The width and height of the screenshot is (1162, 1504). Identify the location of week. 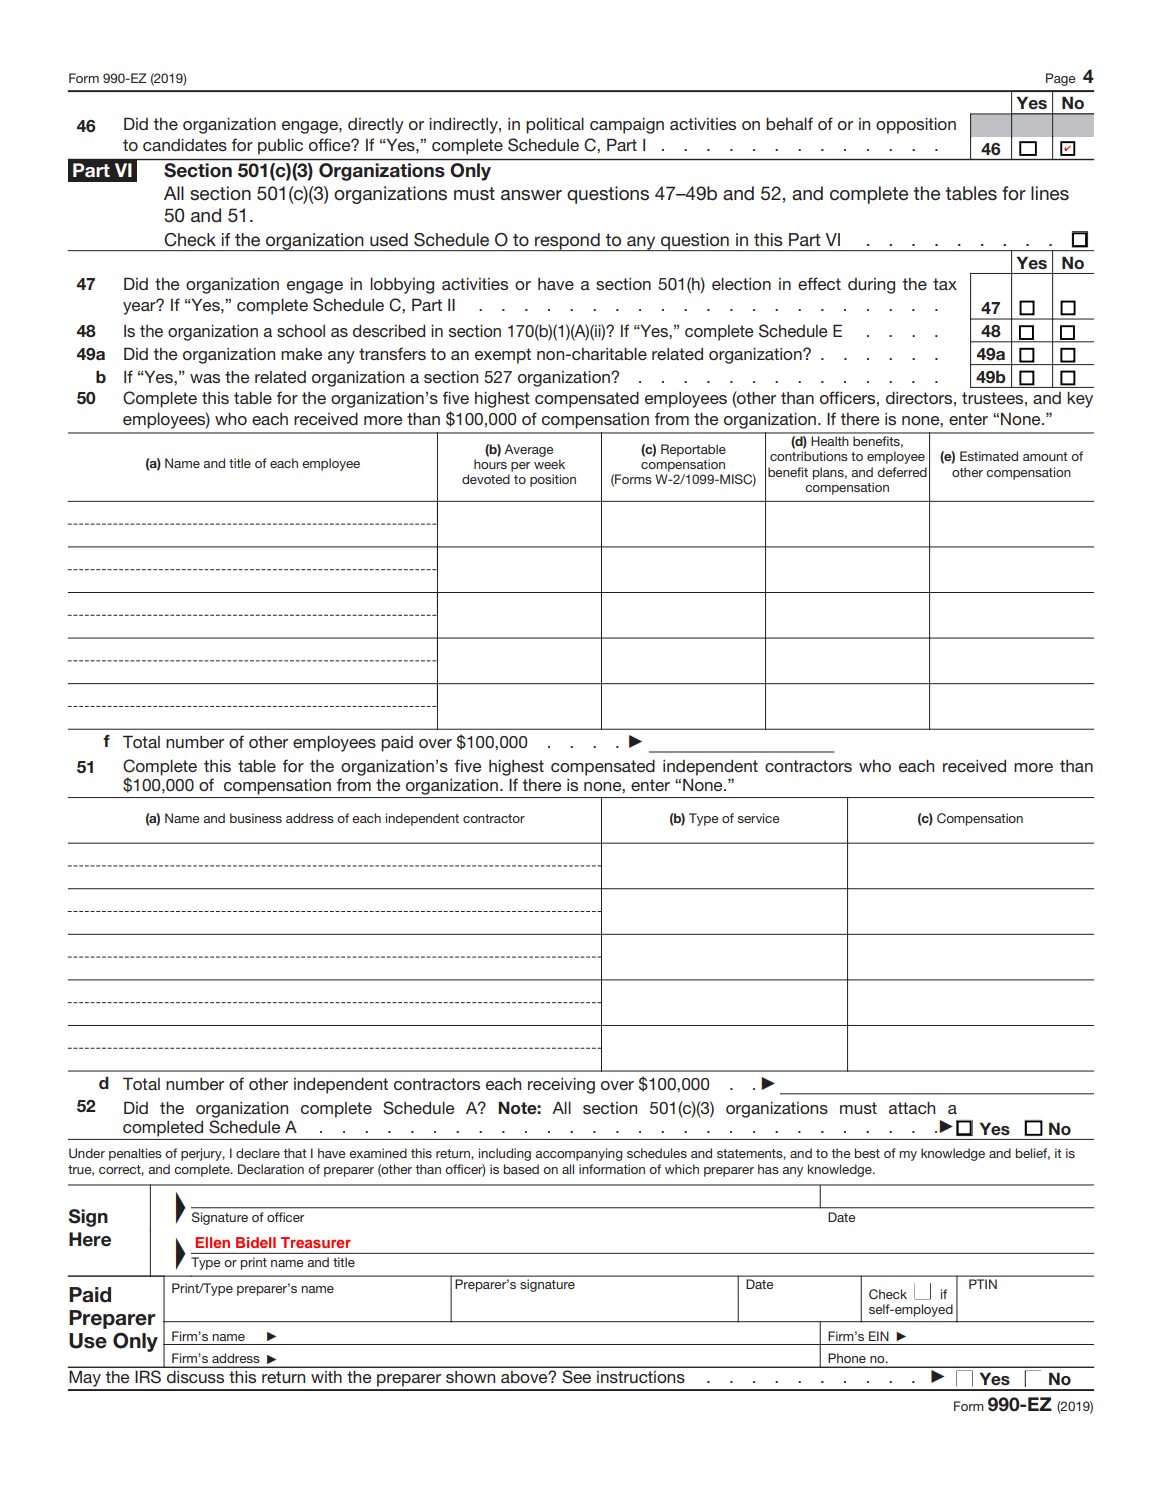
(549, 464).
